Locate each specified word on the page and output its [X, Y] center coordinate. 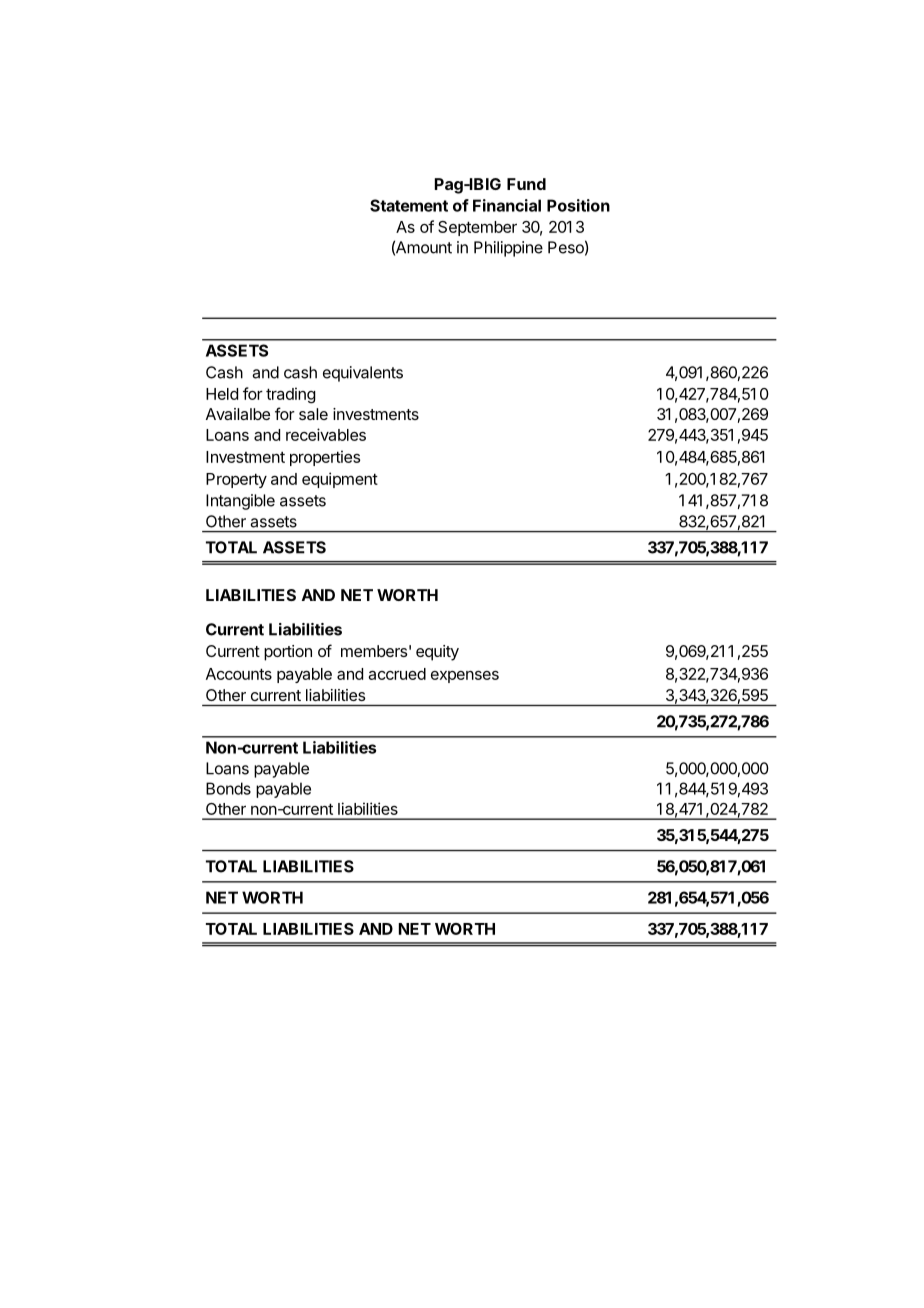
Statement [409, 205]
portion [288, 653]
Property [236, 480]
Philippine [508, 249]
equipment [340, 480]
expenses [465, 677]
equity [437, 653]
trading [291, 395]
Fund [526, 184]
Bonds [228, 788]
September [477, 228]
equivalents [363, 374]
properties [325, 458]
